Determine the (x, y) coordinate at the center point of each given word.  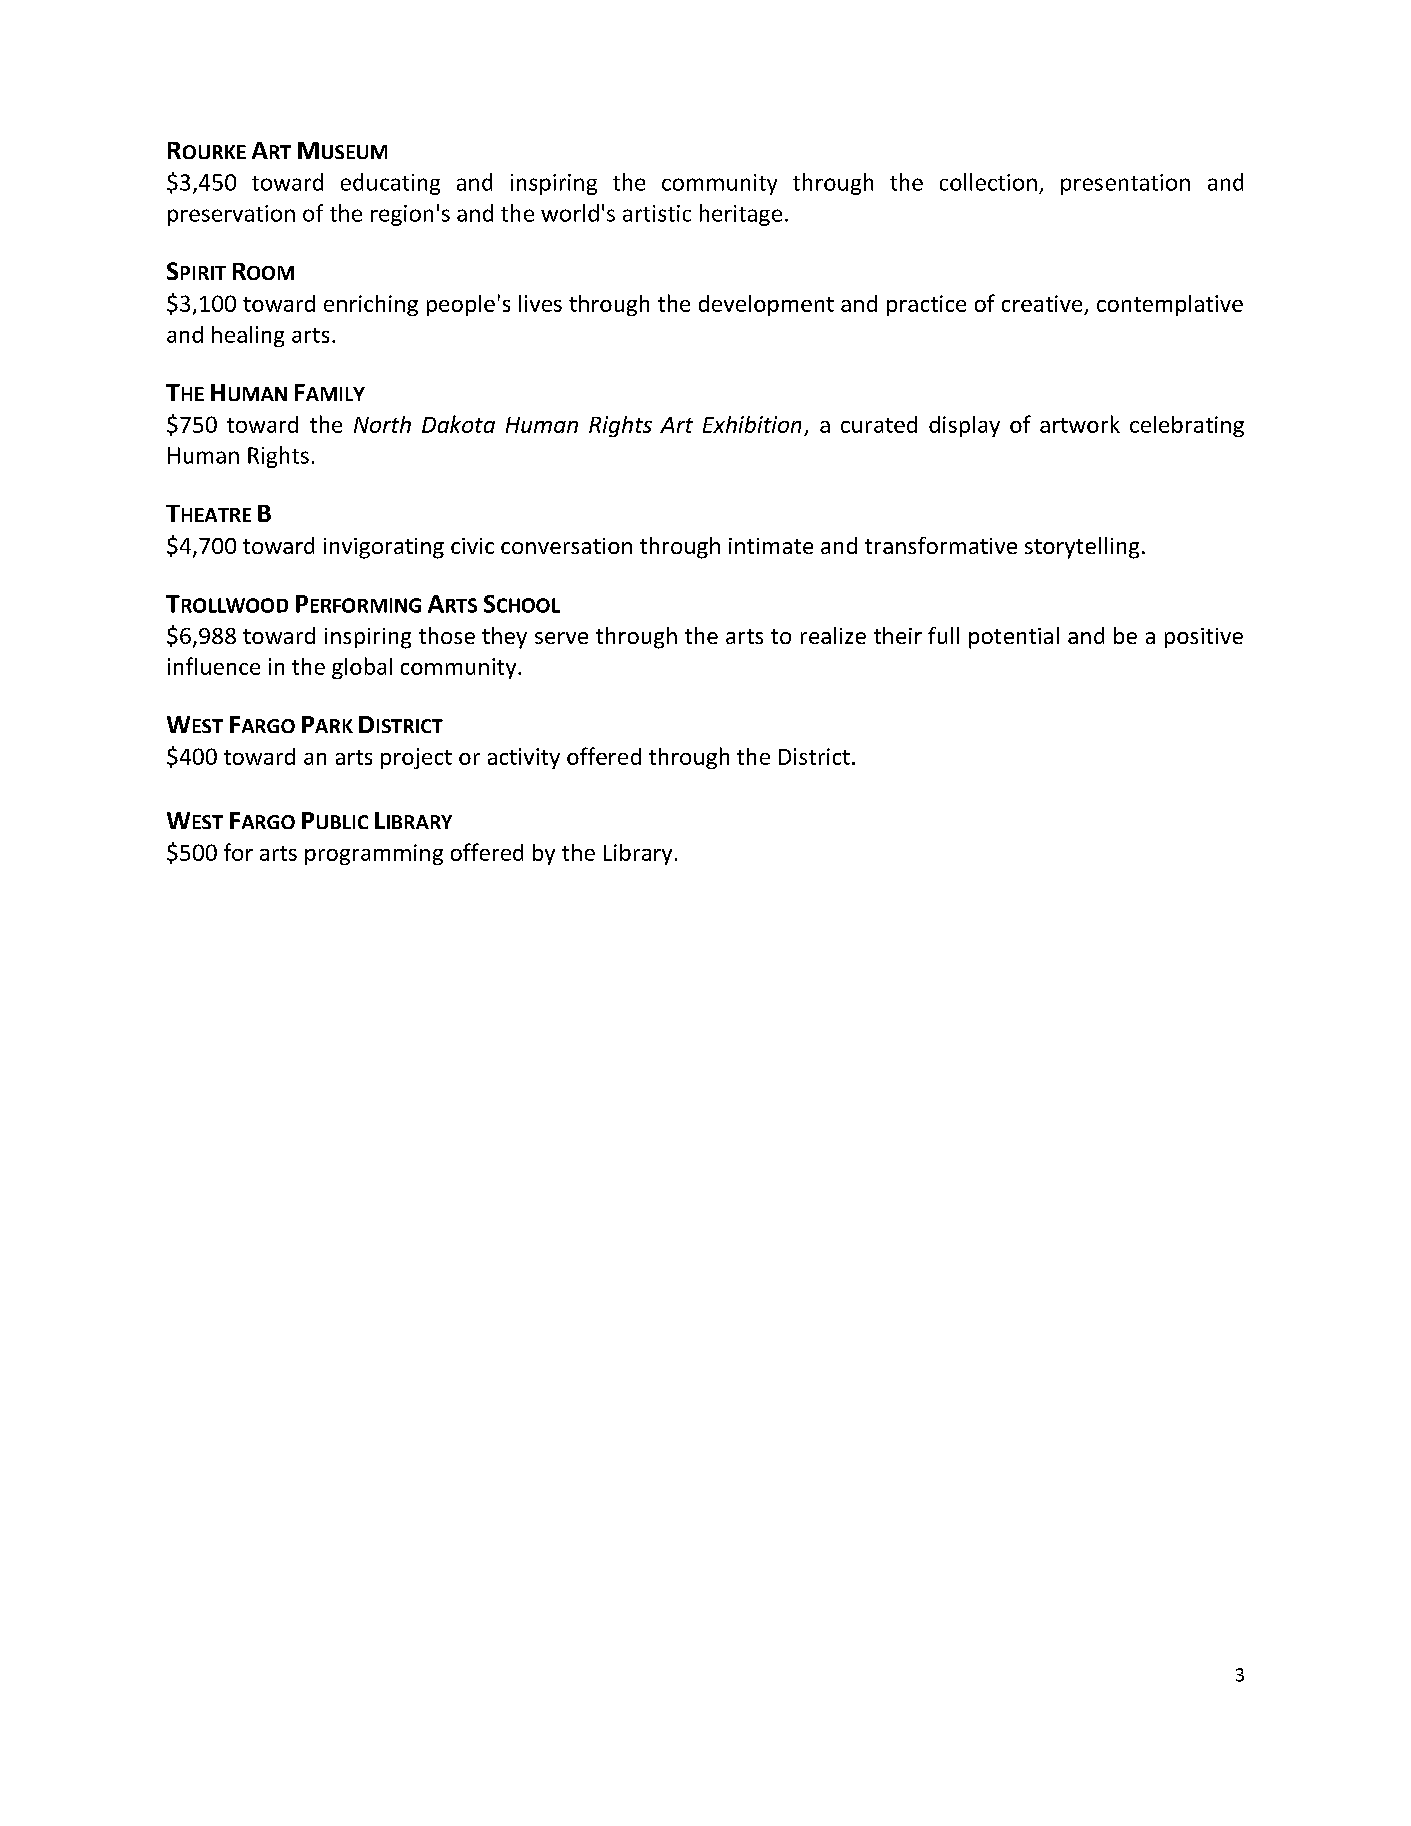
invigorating (384, 548)
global (362, 668)
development (766, 305)
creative (1042, 303)
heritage (741, 215)
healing (248, 336)
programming (374, 854)
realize (833, 635)
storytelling (1082, 548)
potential (1014, 638)
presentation (1125, 184)
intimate (771, 546)
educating (390, 184)
